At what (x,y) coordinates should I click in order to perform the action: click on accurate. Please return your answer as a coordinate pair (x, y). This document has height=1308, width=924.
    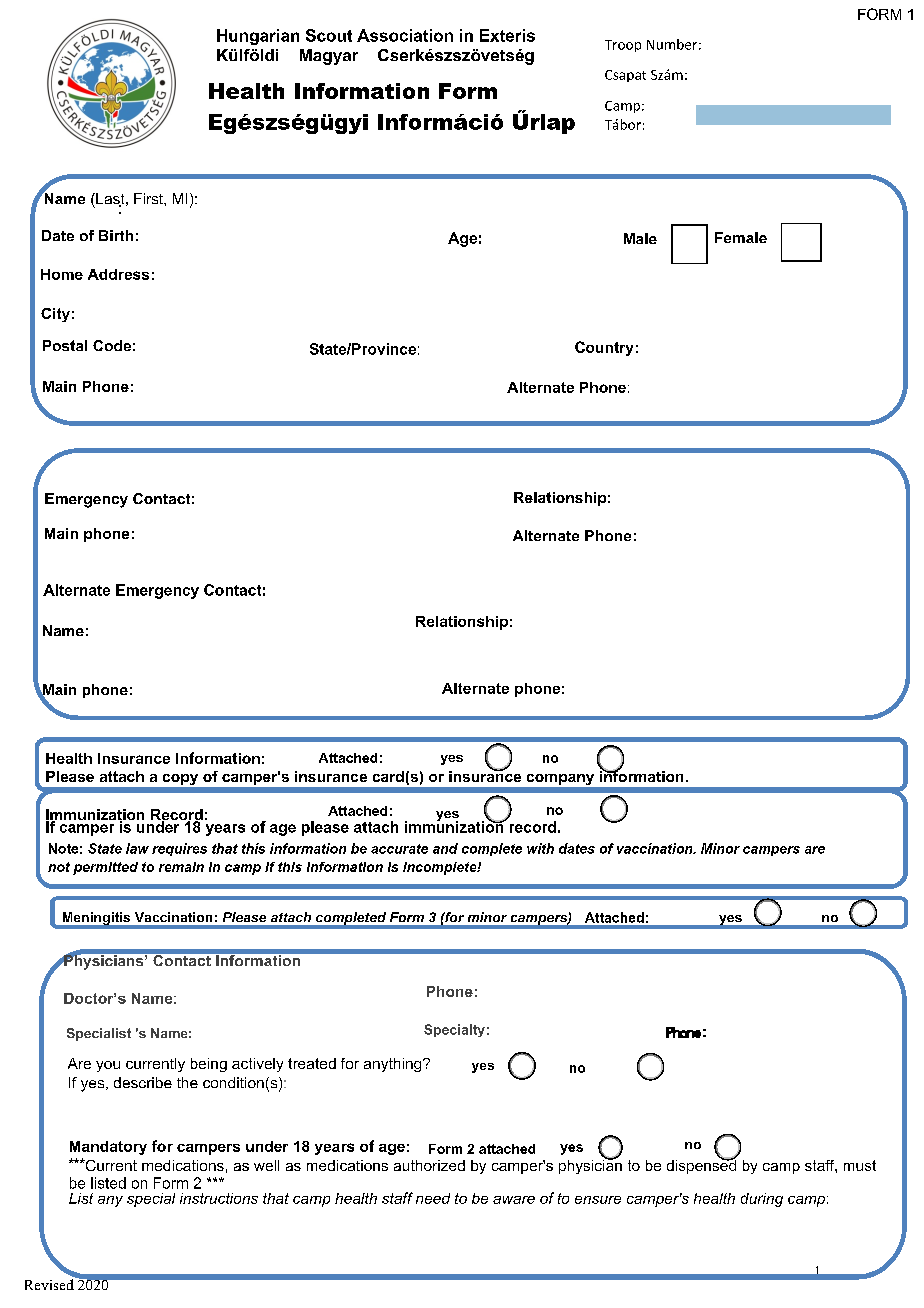
    Looking at the image, I should click on (399, 849).
